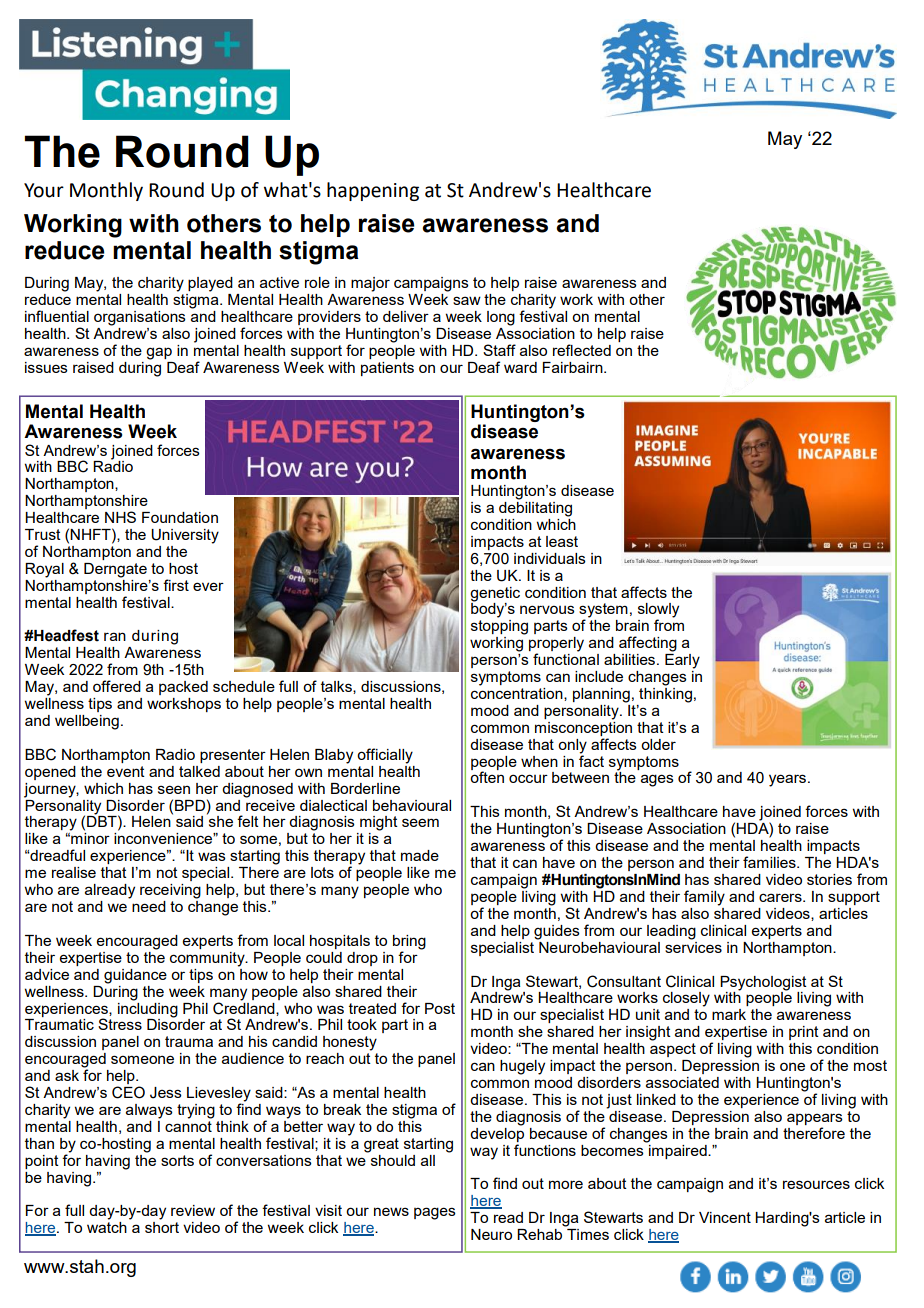  I want to click on slowly, so click(658, 611).
